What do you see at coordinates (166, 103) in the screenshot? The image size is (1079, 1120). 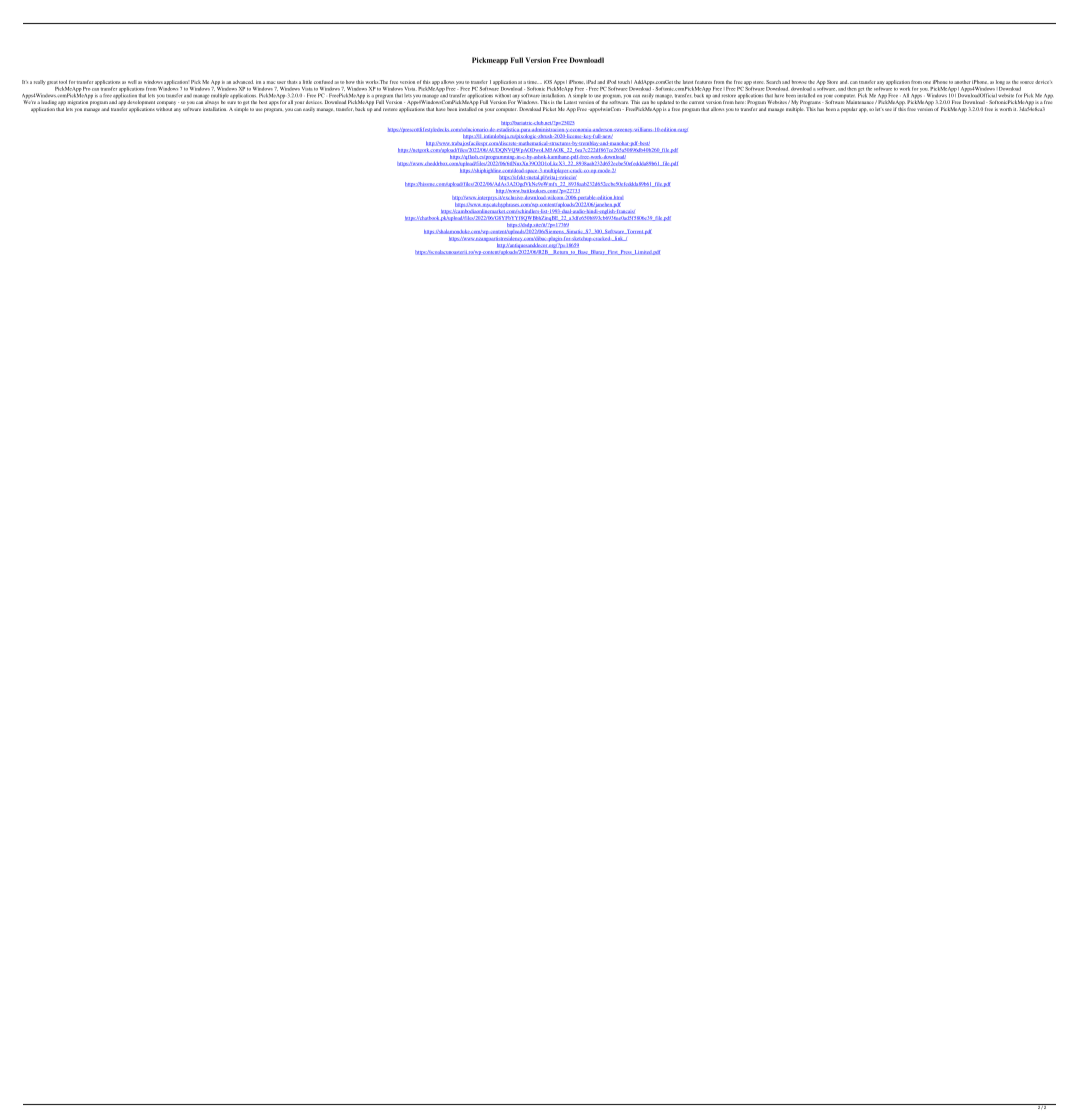 I see `company` at bounding box center [166, 103].
